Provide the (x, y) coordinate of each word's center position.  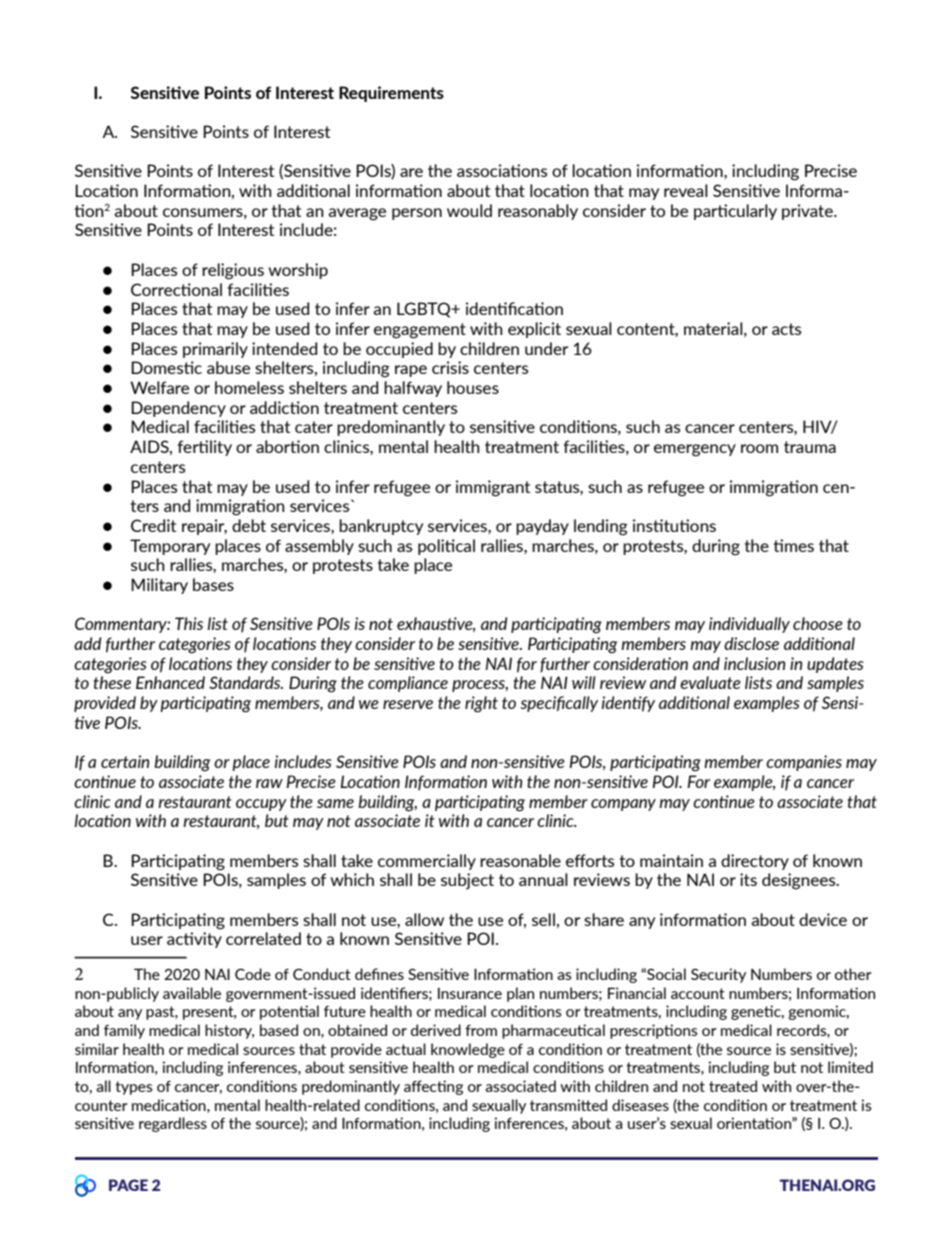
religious (233, 271)
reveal (686, 190)
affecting (433, 1087)
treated (733, 1086)
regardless (173, 1124)
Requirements (391, 94)
